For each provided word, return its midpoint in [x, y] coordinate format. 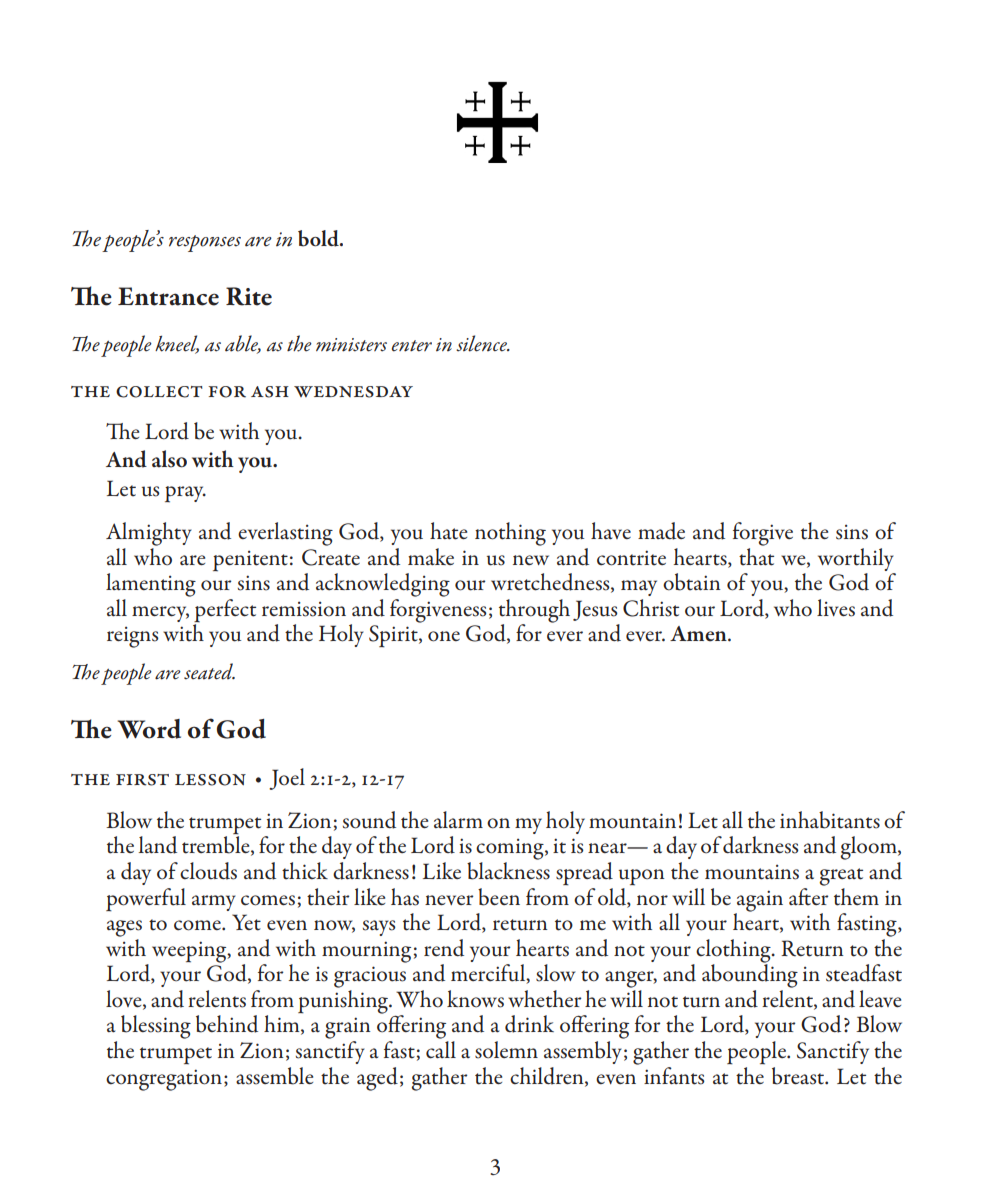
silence [482, 343]
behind [227, 1024]
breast [799, 1076]
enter [412, 346]
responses [205, 243]
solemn [506, 1050]
